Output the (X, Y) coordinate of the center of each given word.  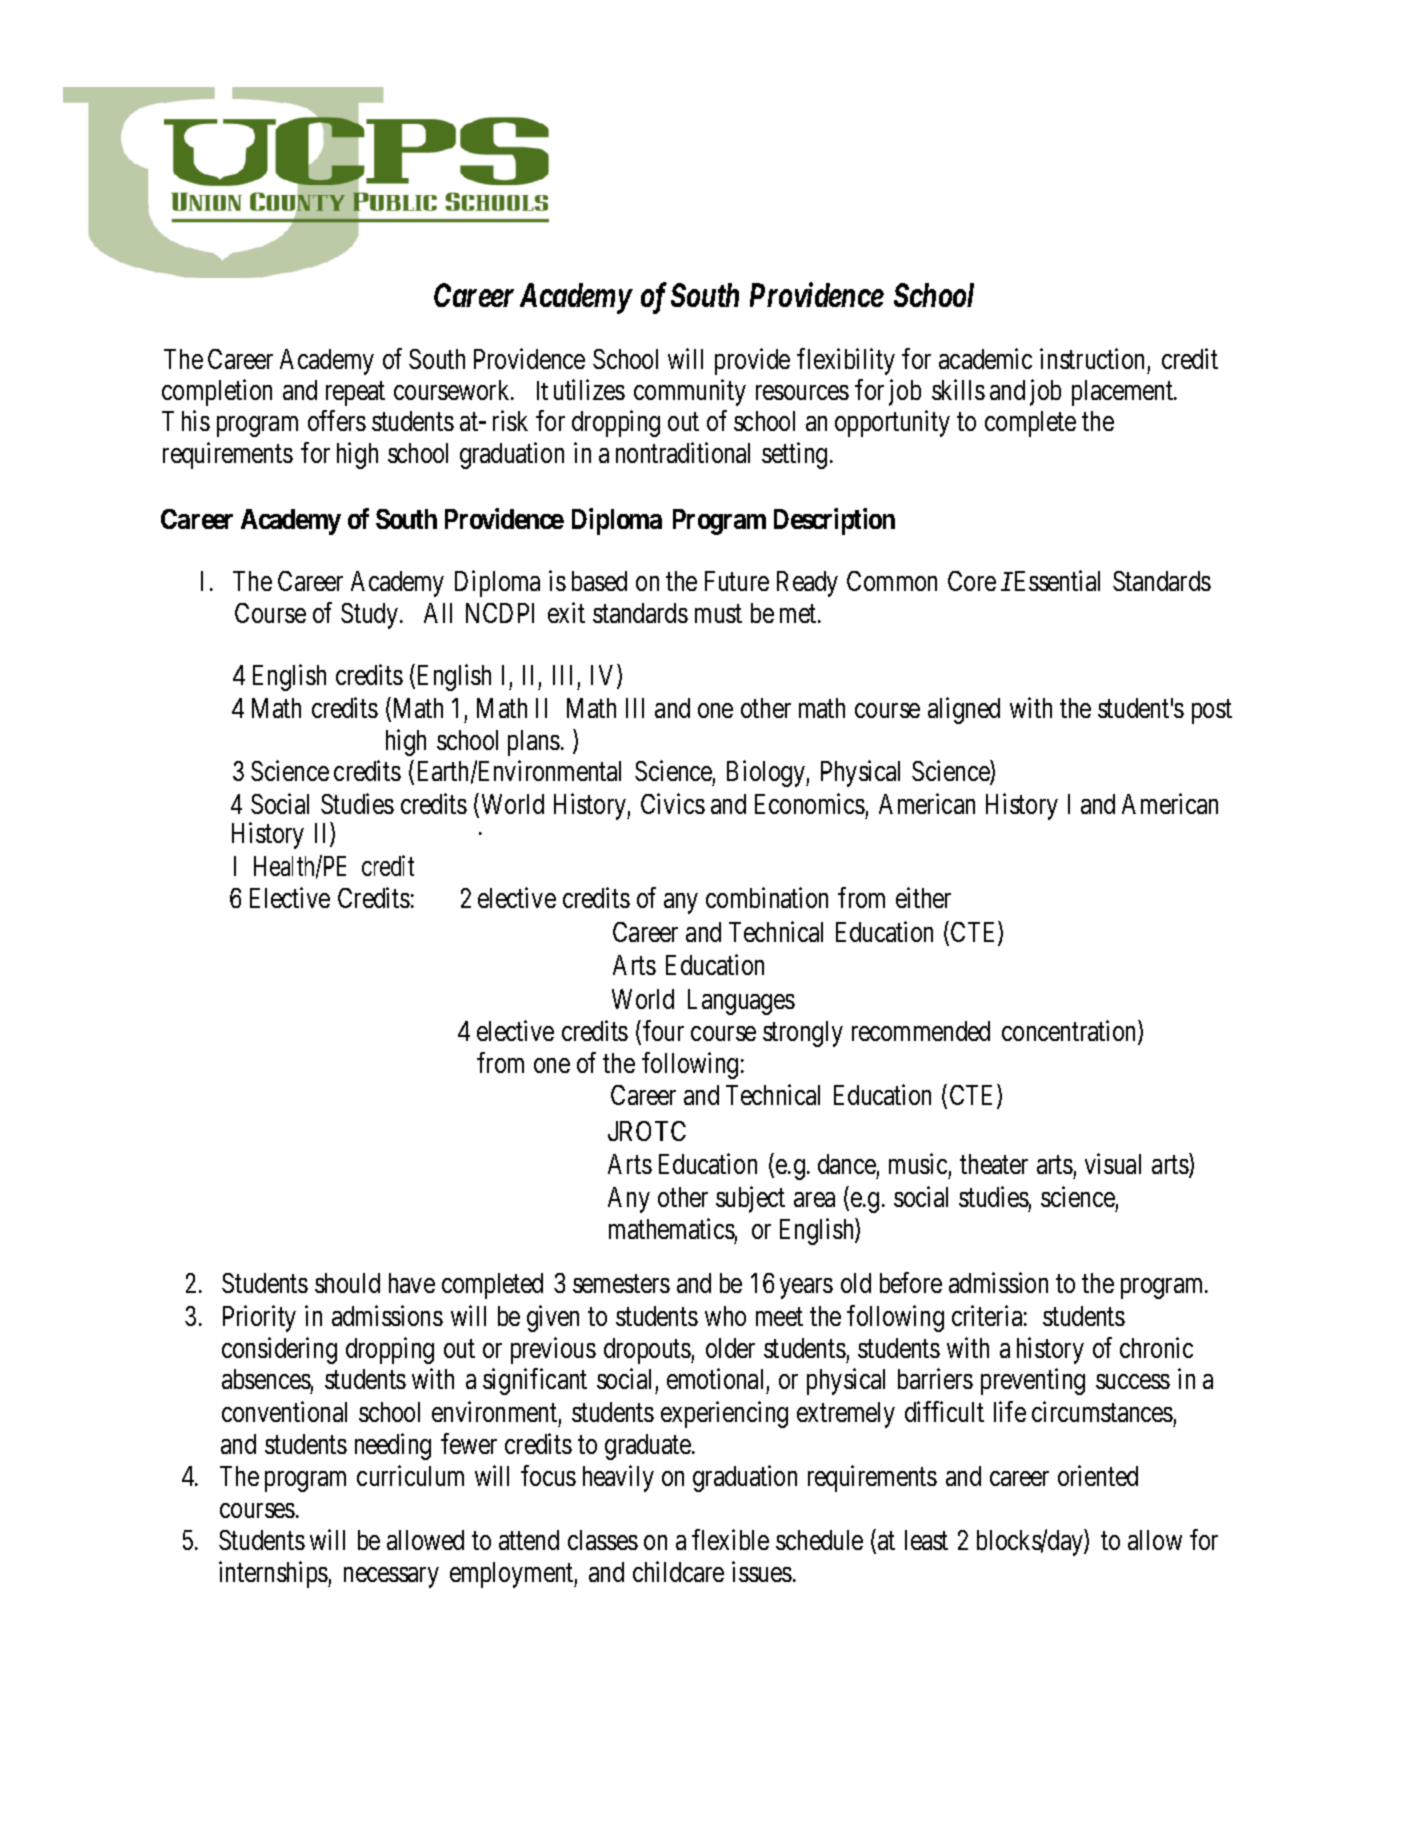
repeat (355, 394)
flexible (730, 1540)
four (663, 1030)
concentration (1070, 1032)
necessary (391, 1577)
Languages (741, 1002)
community (690, 392)
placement (1123, 393)
